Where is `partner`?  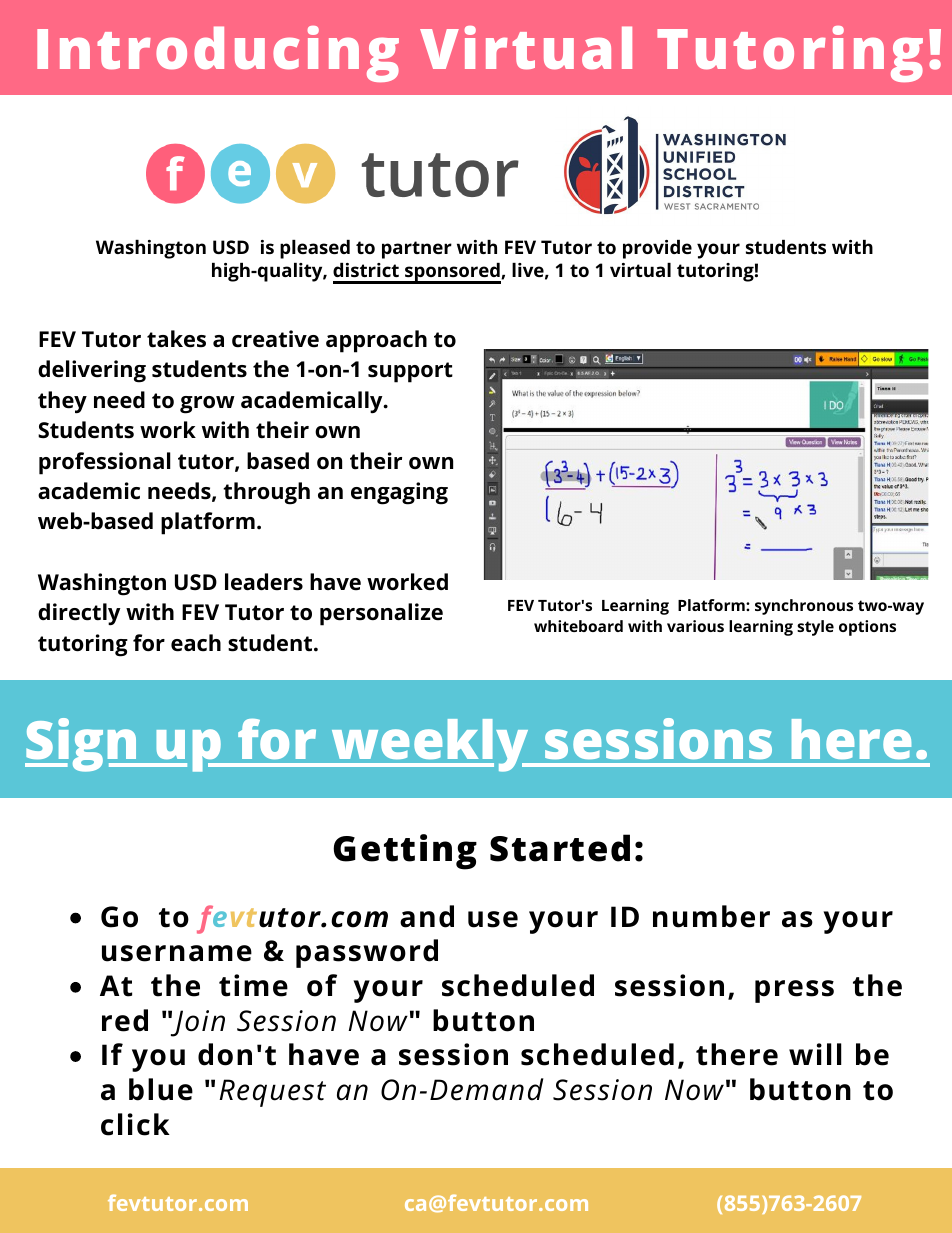
partner is located at coordinates (417, 250).
